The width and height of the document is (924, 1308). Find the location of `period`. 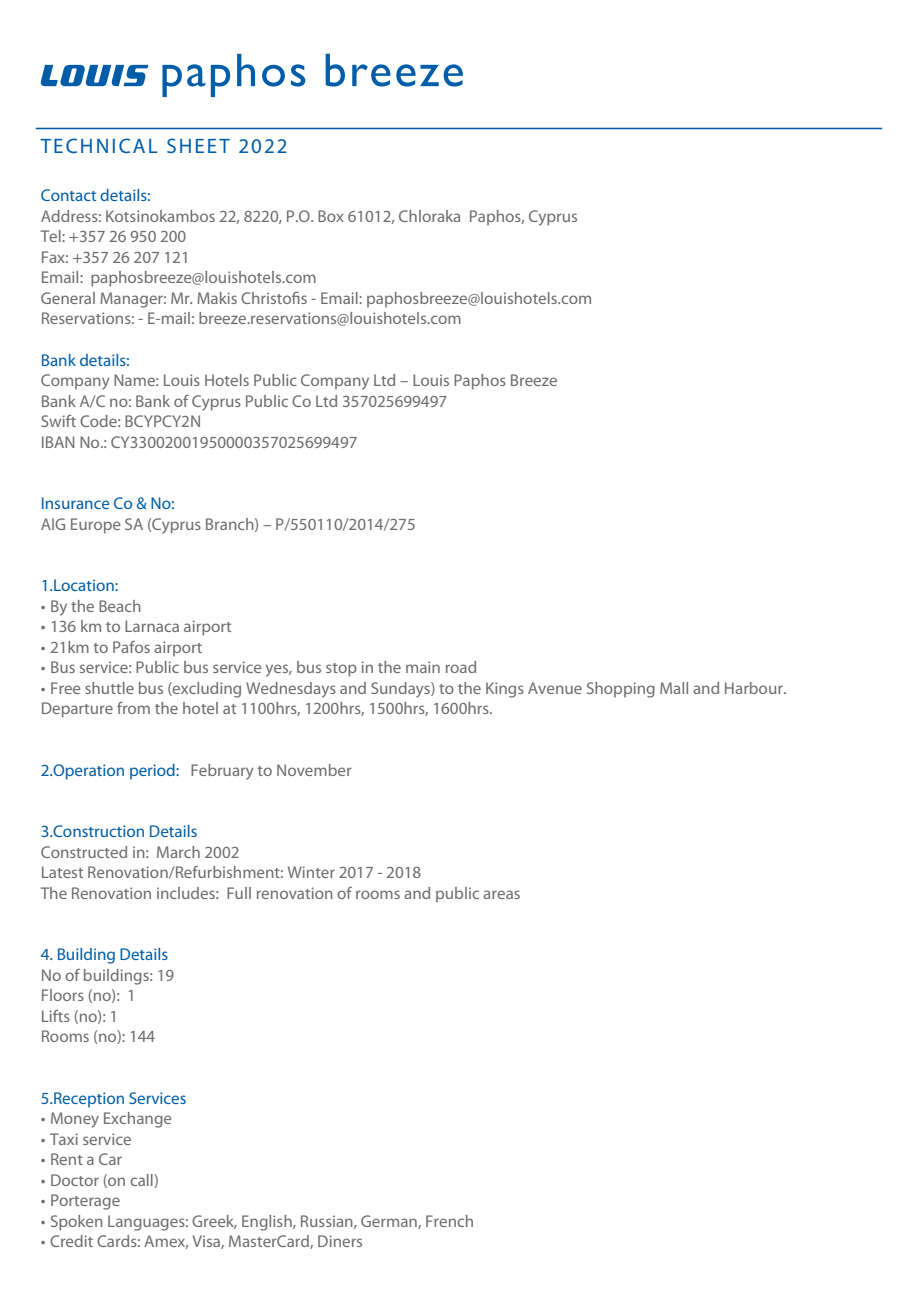

period is located at coordinates (153, 772).
